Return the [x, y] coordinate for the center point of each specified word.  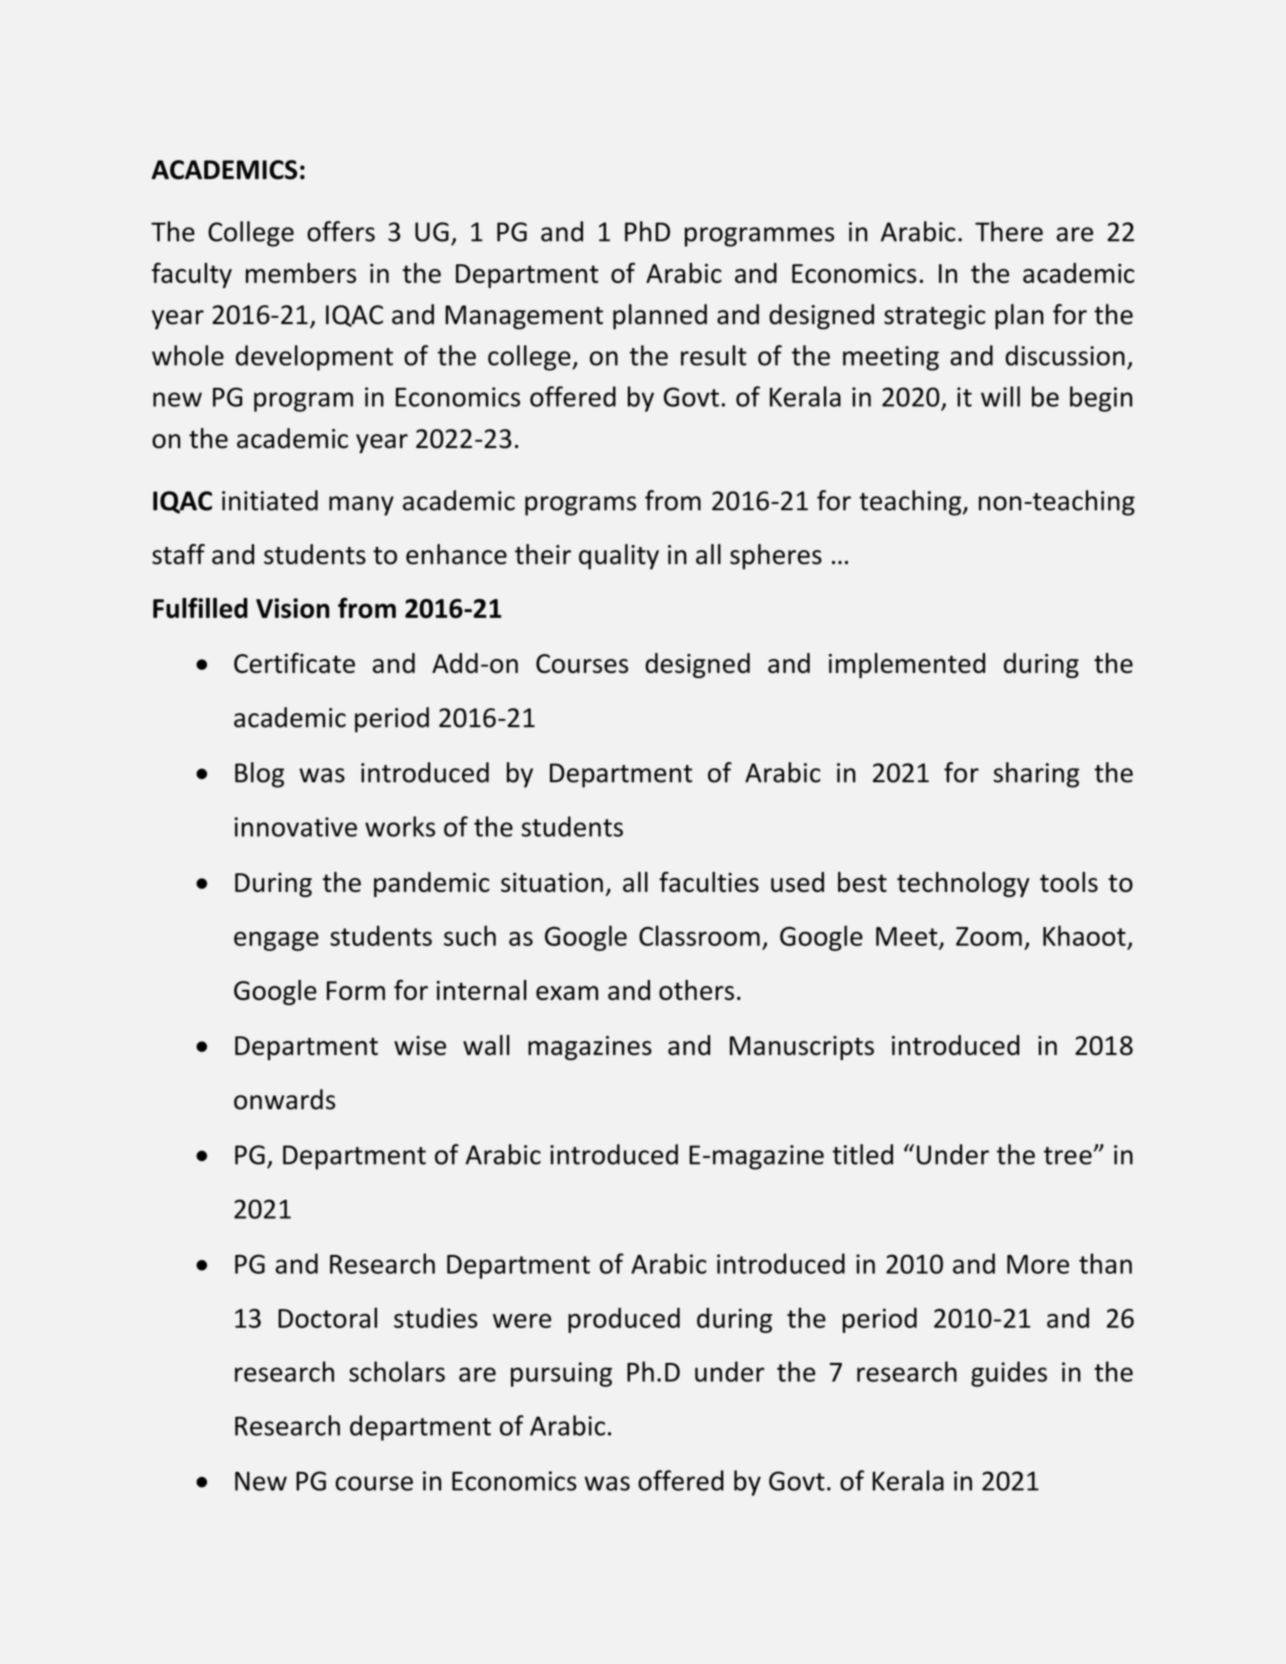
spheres [776, 557]
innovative [295, 827]
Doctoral [327, 1317]
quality [619, 557]
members [301, 273]
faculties [709, 881]
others [696, 990]
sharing [1036, 775]
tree [1068, 1156]
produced [624, 1320]
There [1009, 231]
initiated [270, 500]
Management [524, 317]
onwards [284, 1099]
